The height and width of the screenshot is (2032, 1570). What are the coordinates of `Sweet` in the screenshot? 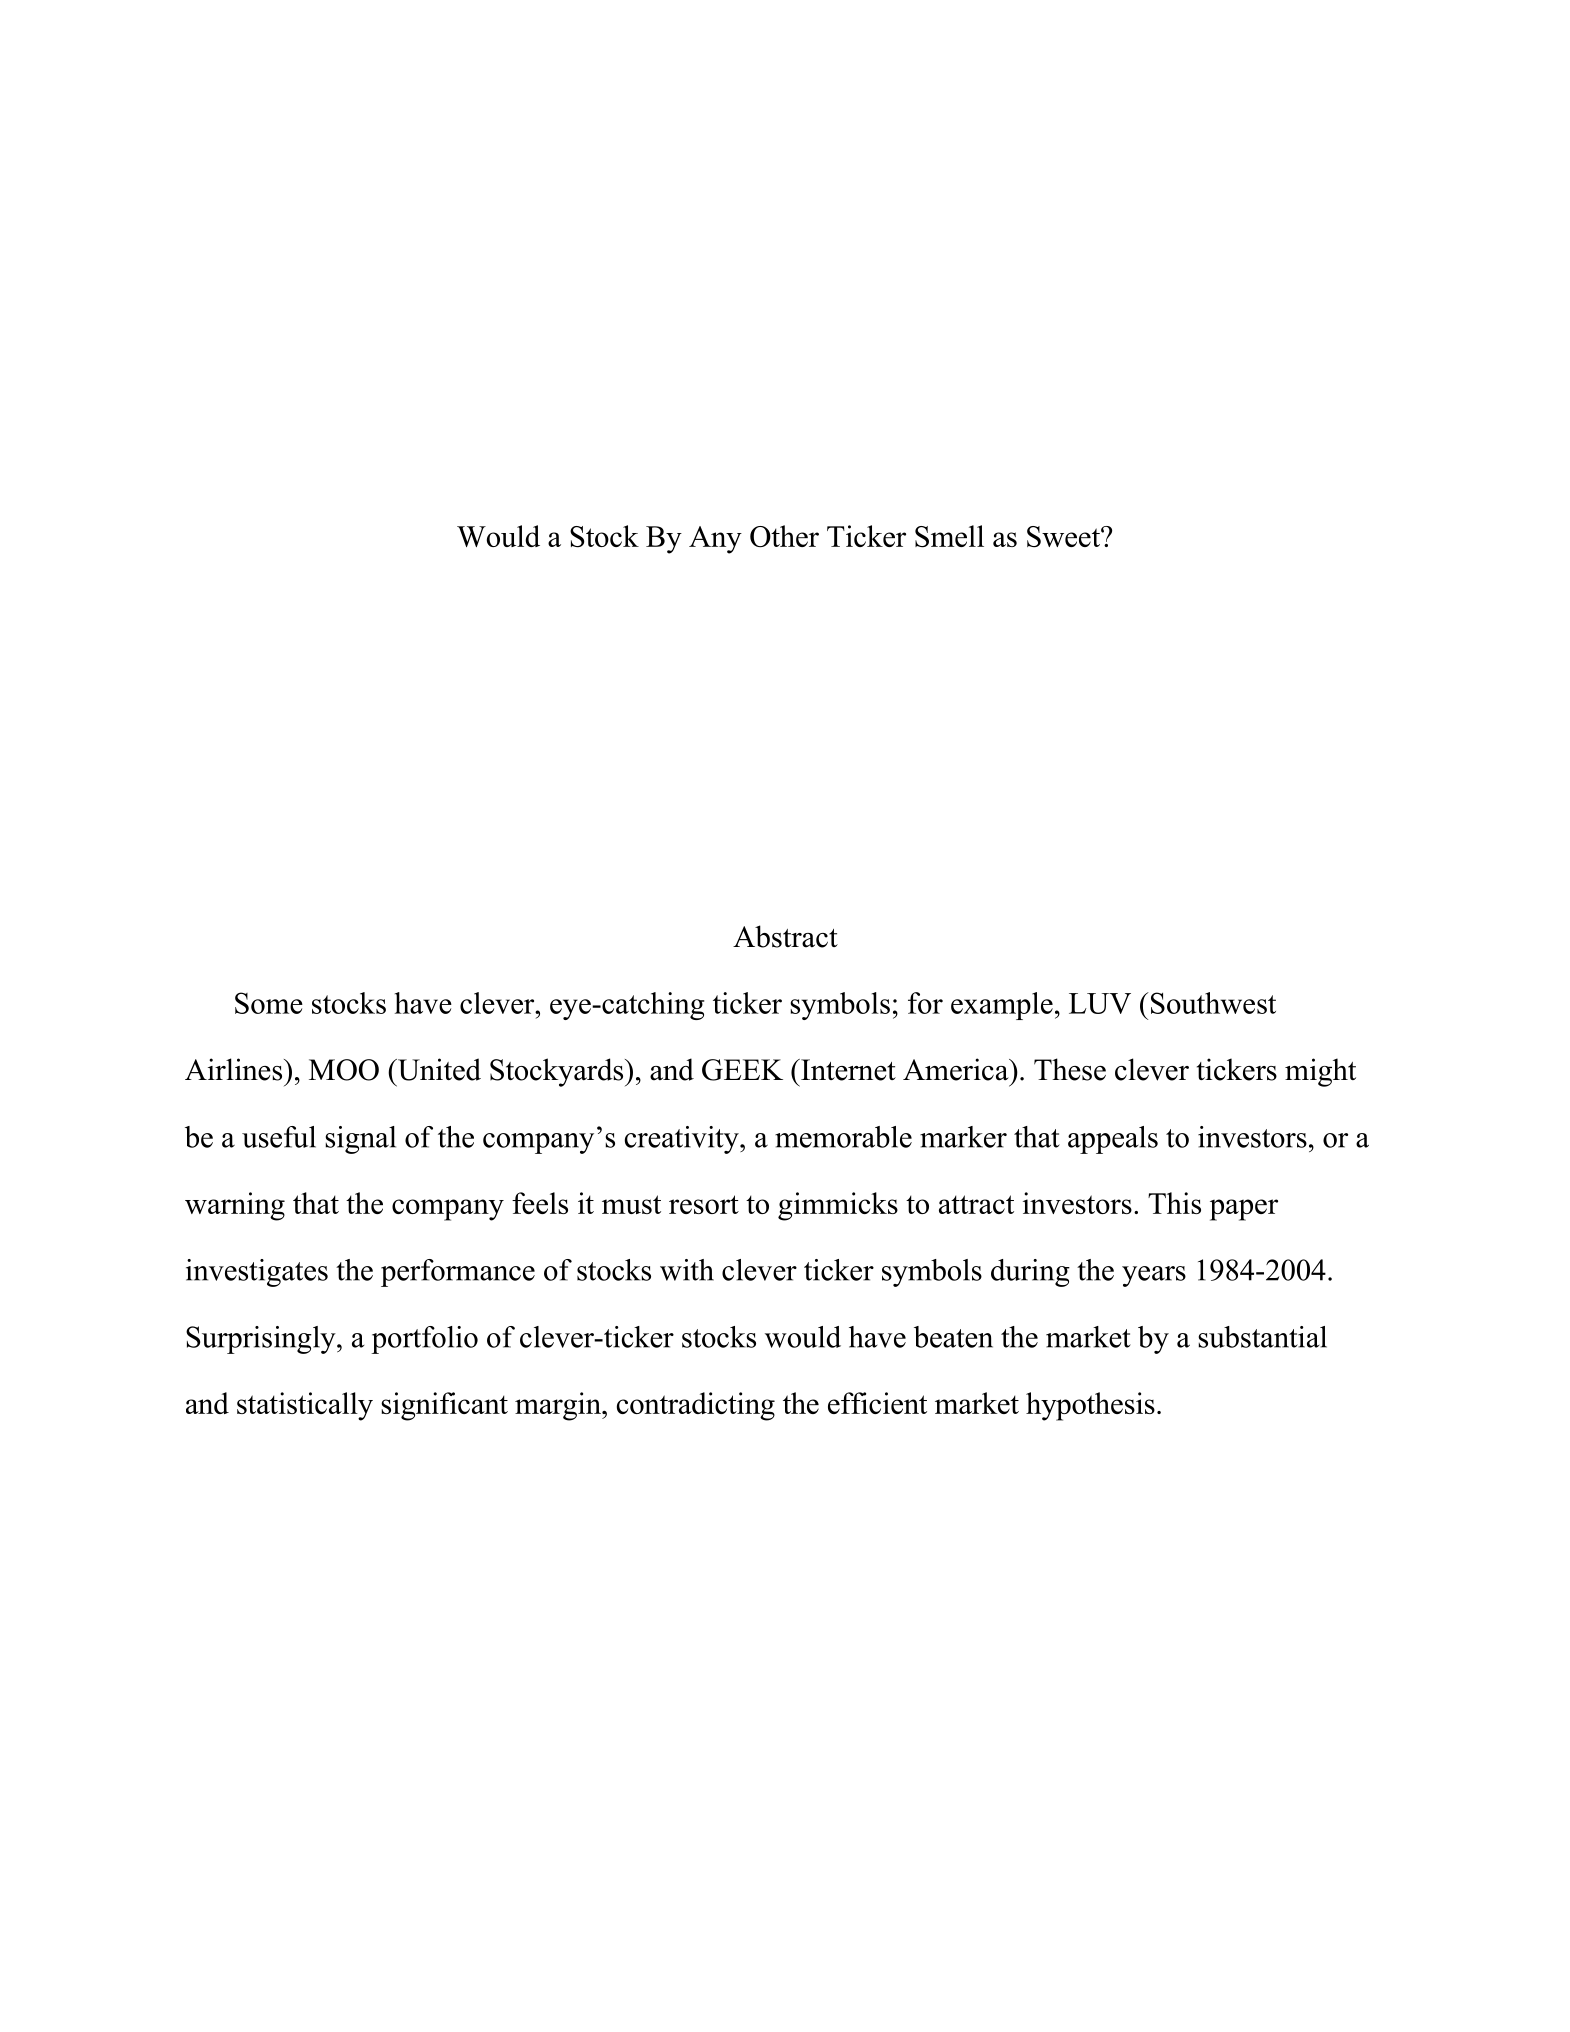 It's located at (1064, 537).
